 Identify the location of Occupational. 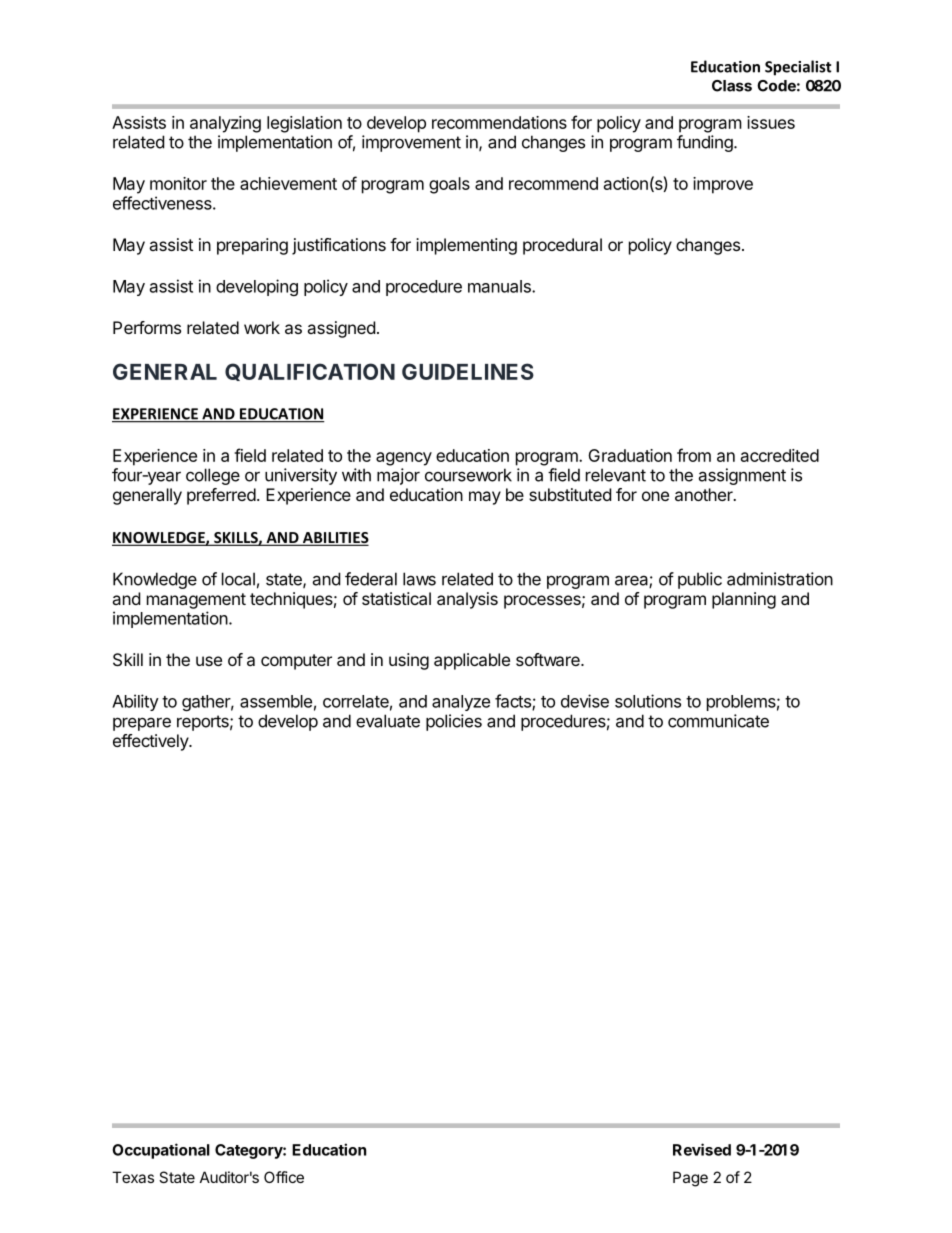
(161, 1151).
